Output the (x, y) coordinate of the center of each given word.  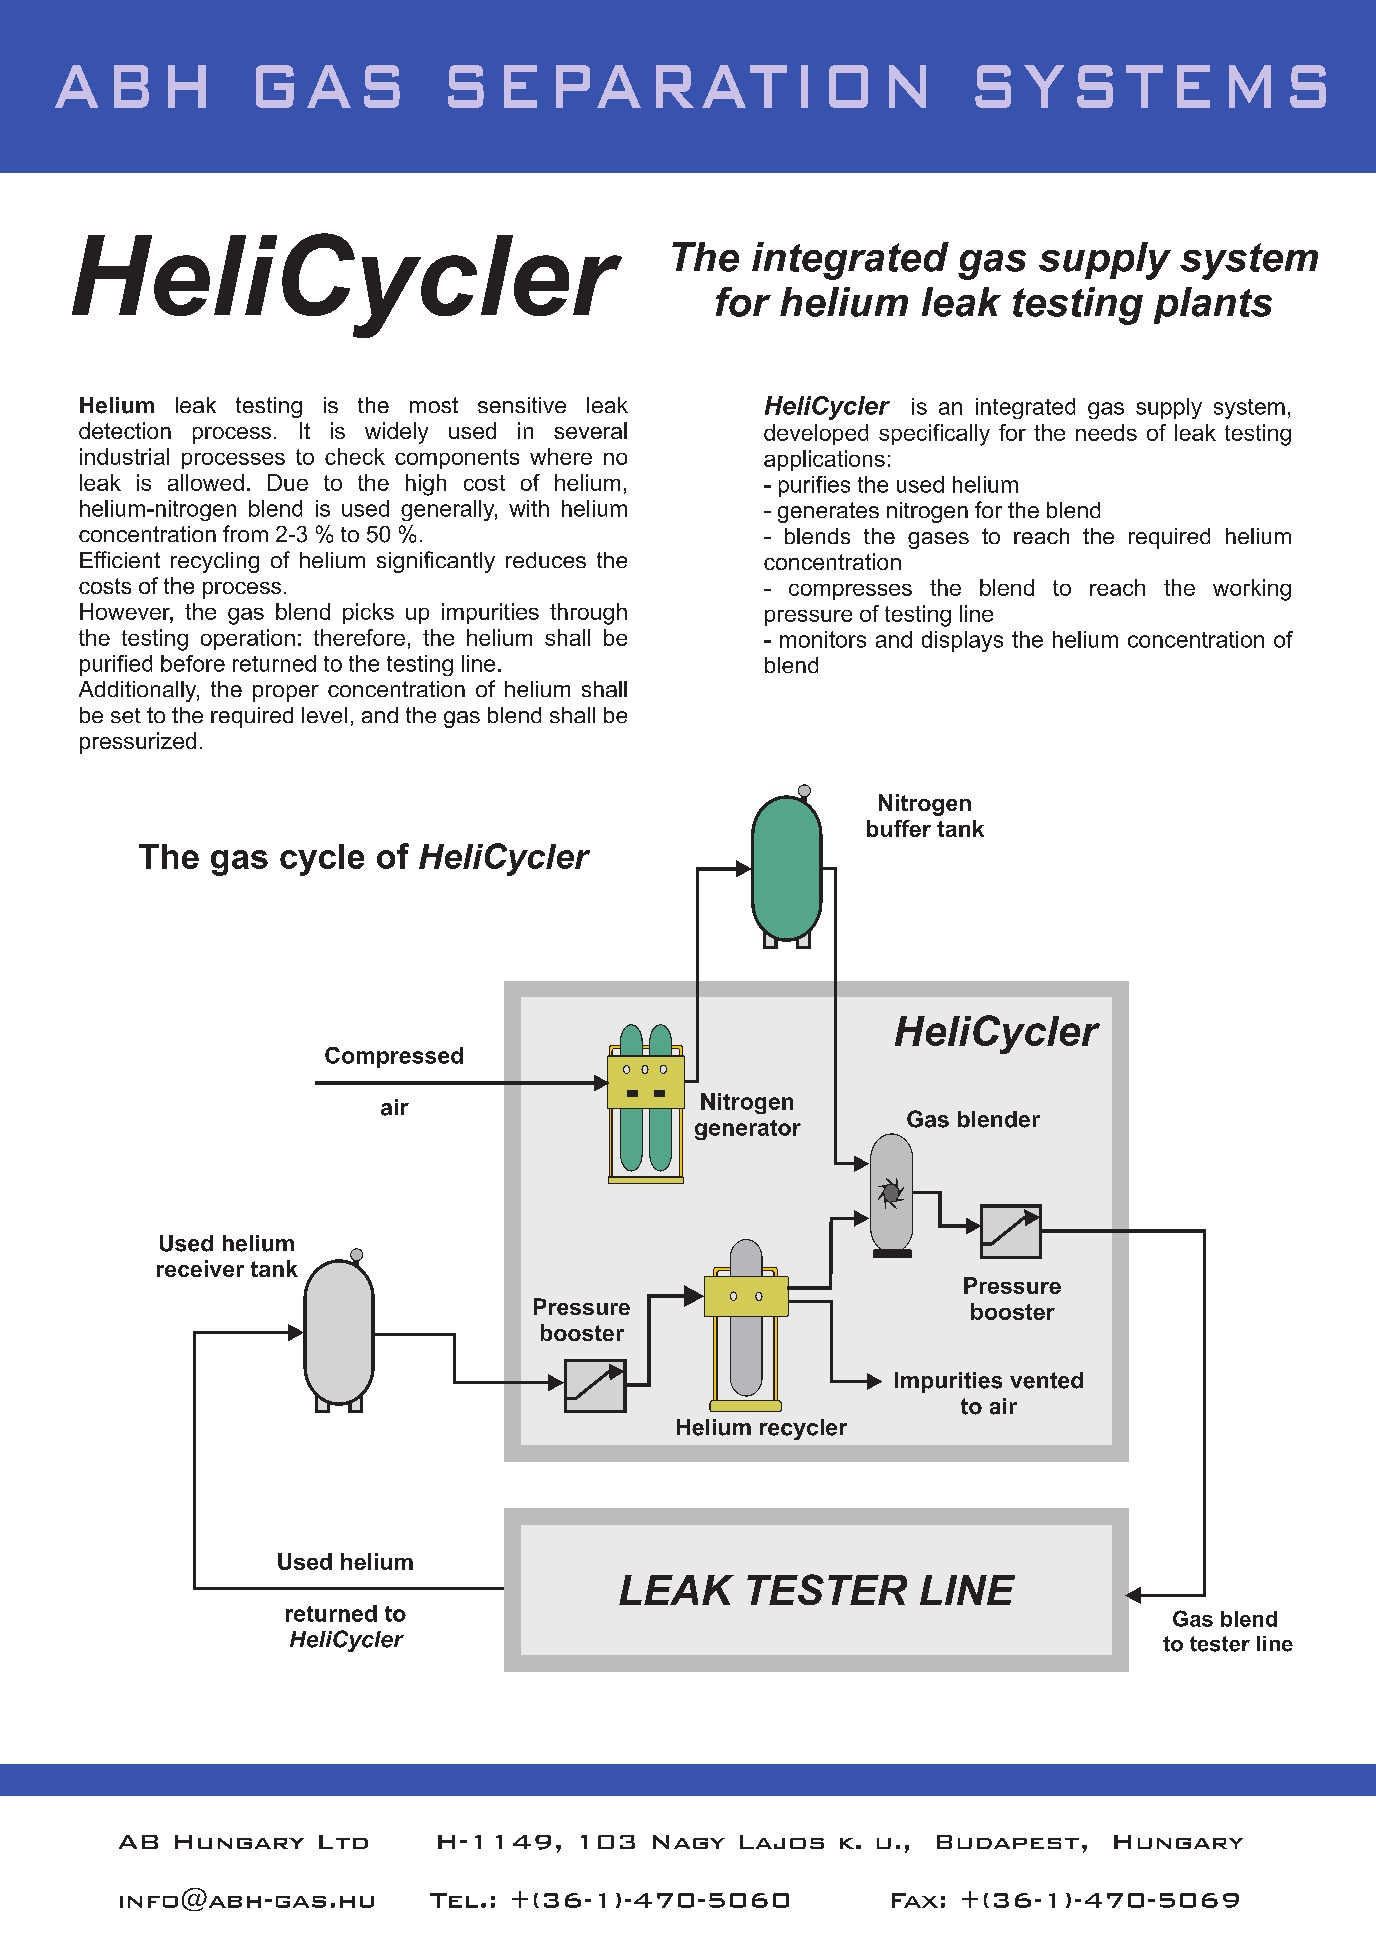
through (588, 614)
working (1252, 590)
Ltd (343, 1842)
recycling (215, 562)
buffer (899, 828)
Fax (915, 1900)
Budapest (1008, 1842)
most (434, 405)
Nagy (689, 1842)
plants (1213, 305)
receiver (200, 1268)
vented (1046, 1380)
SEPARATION (687, 86)
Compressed (394, 1057)
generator (748, 1130)
